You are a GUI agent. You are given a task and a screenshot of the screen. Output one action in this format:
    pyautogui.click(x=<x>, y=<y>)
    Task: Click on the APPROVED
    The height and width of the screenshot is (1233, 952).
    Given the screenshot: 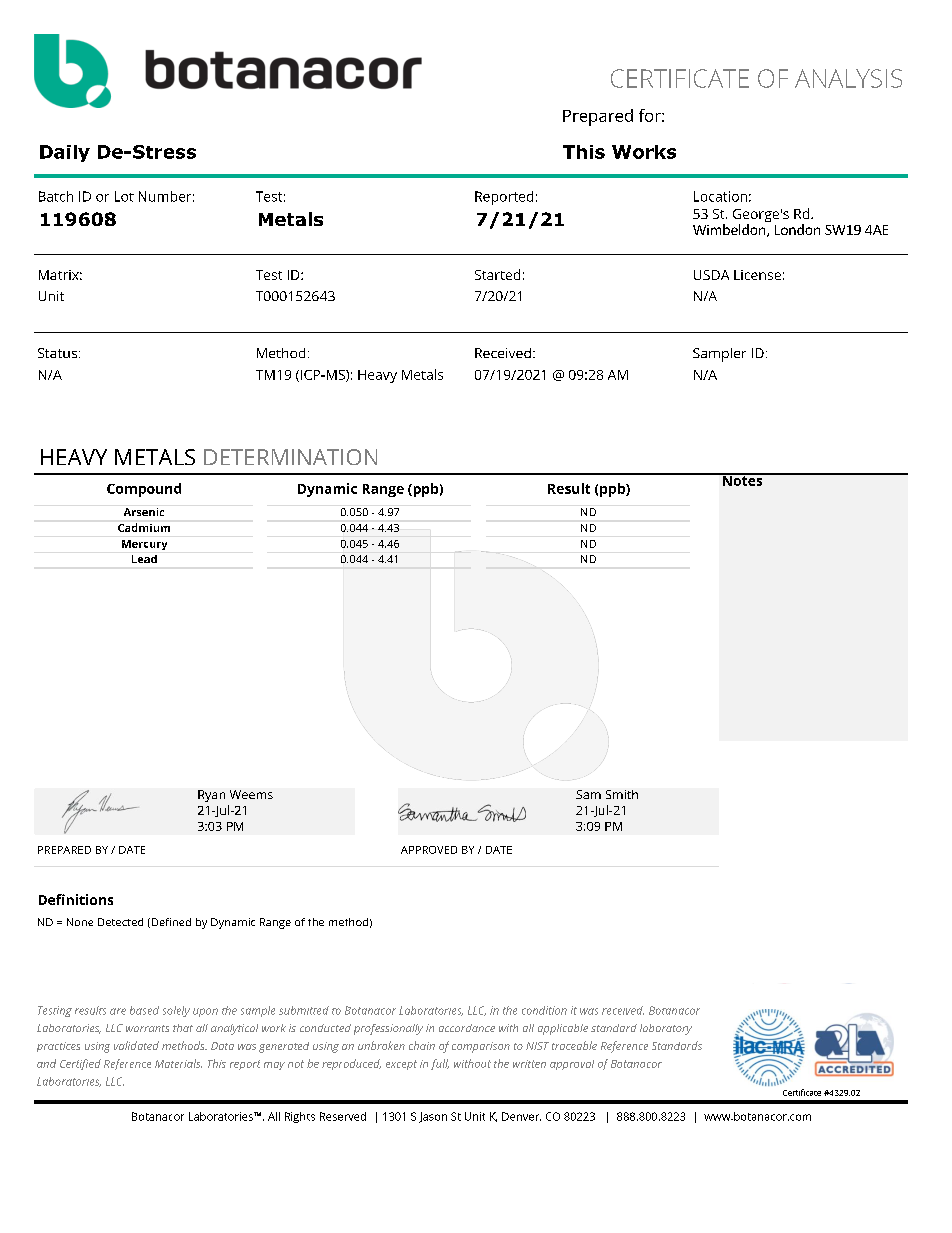 What is the action you would take?
    pyautogui.click(x=429, y=850)
